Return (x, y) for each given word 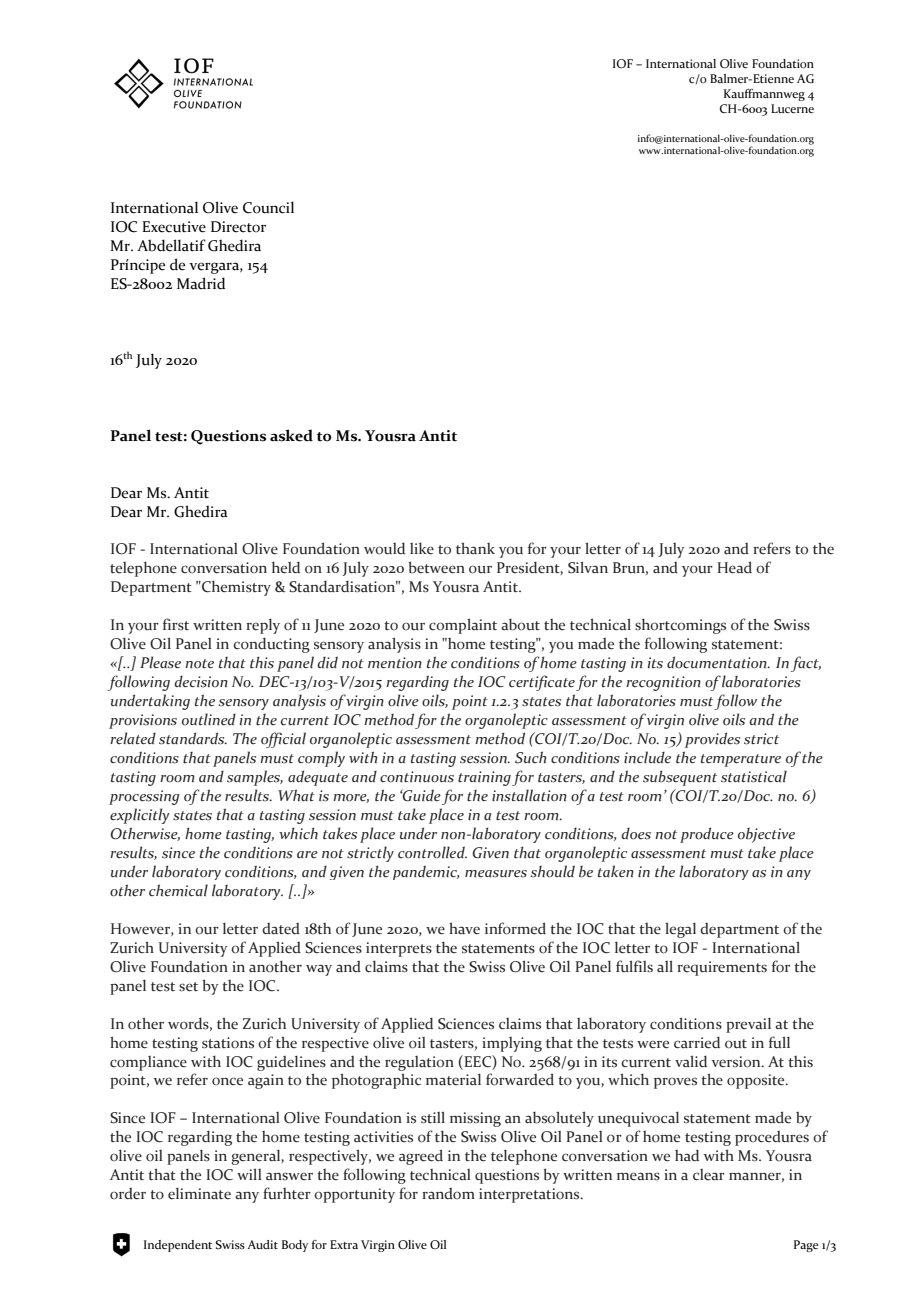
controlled (432, 852)
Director (238, 227)
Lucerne (792, 108)
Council (268, 207)
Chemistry (235, 588)
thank (475, 548)
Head (734, 567)
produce (707, 835)
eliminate (199, 1193)
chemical (178, 890)
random (448, 1193)
